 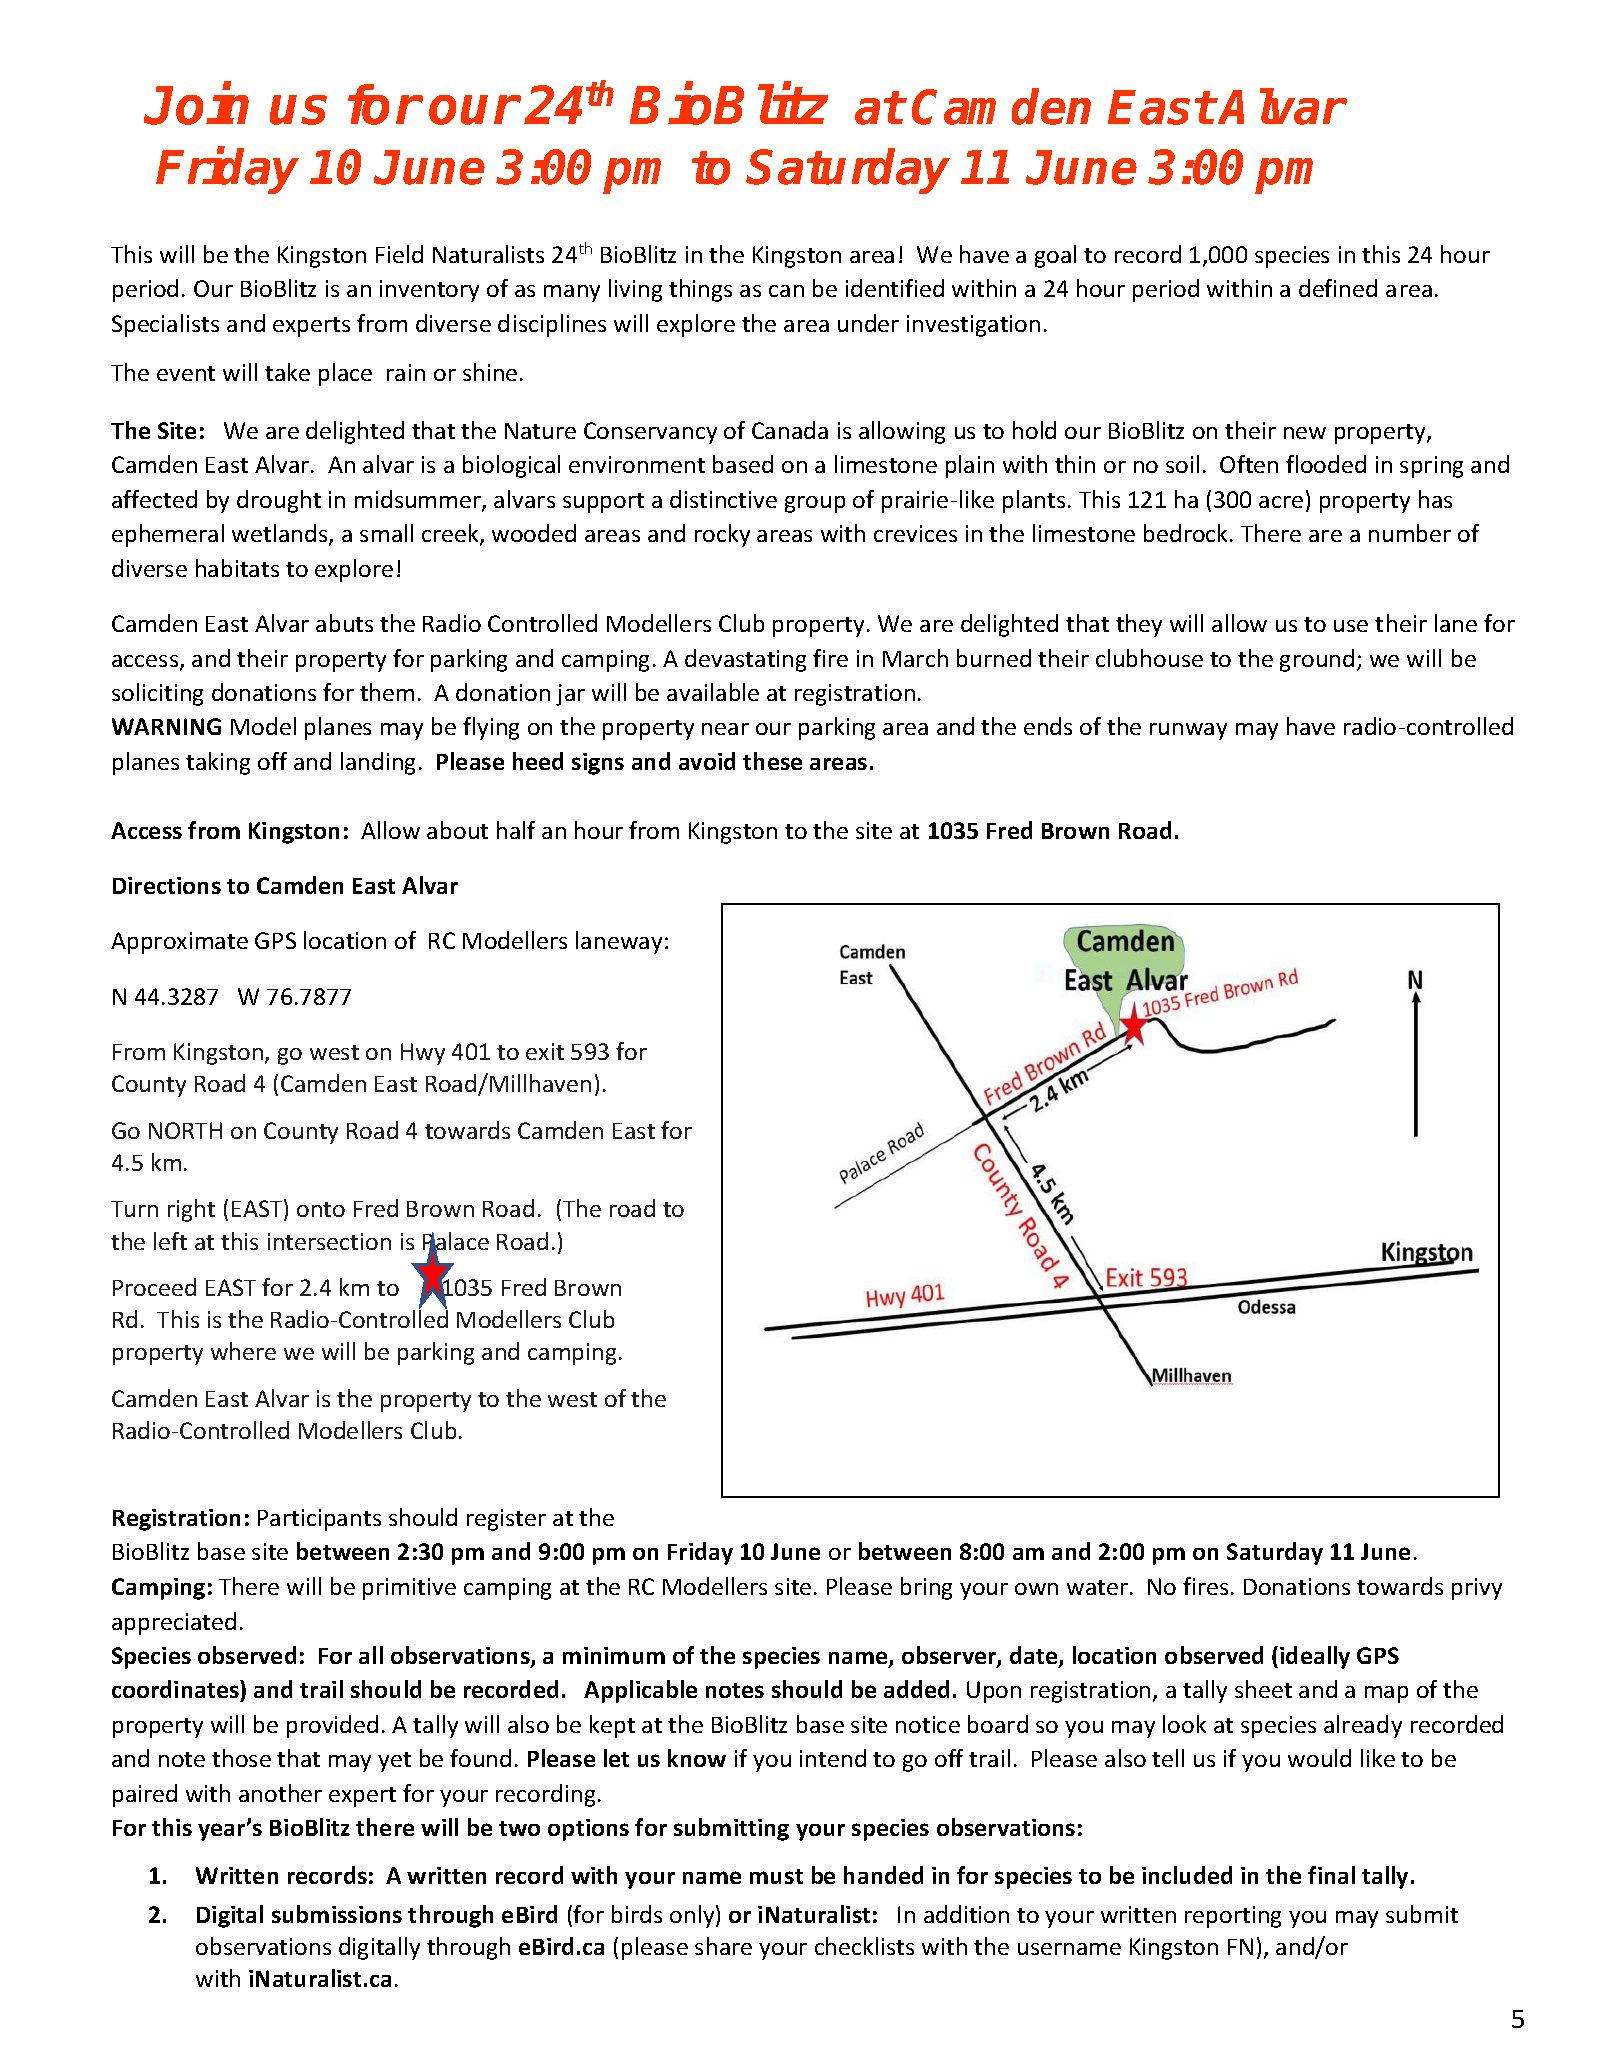 I want to click on under, so click(x=868, y=323).
